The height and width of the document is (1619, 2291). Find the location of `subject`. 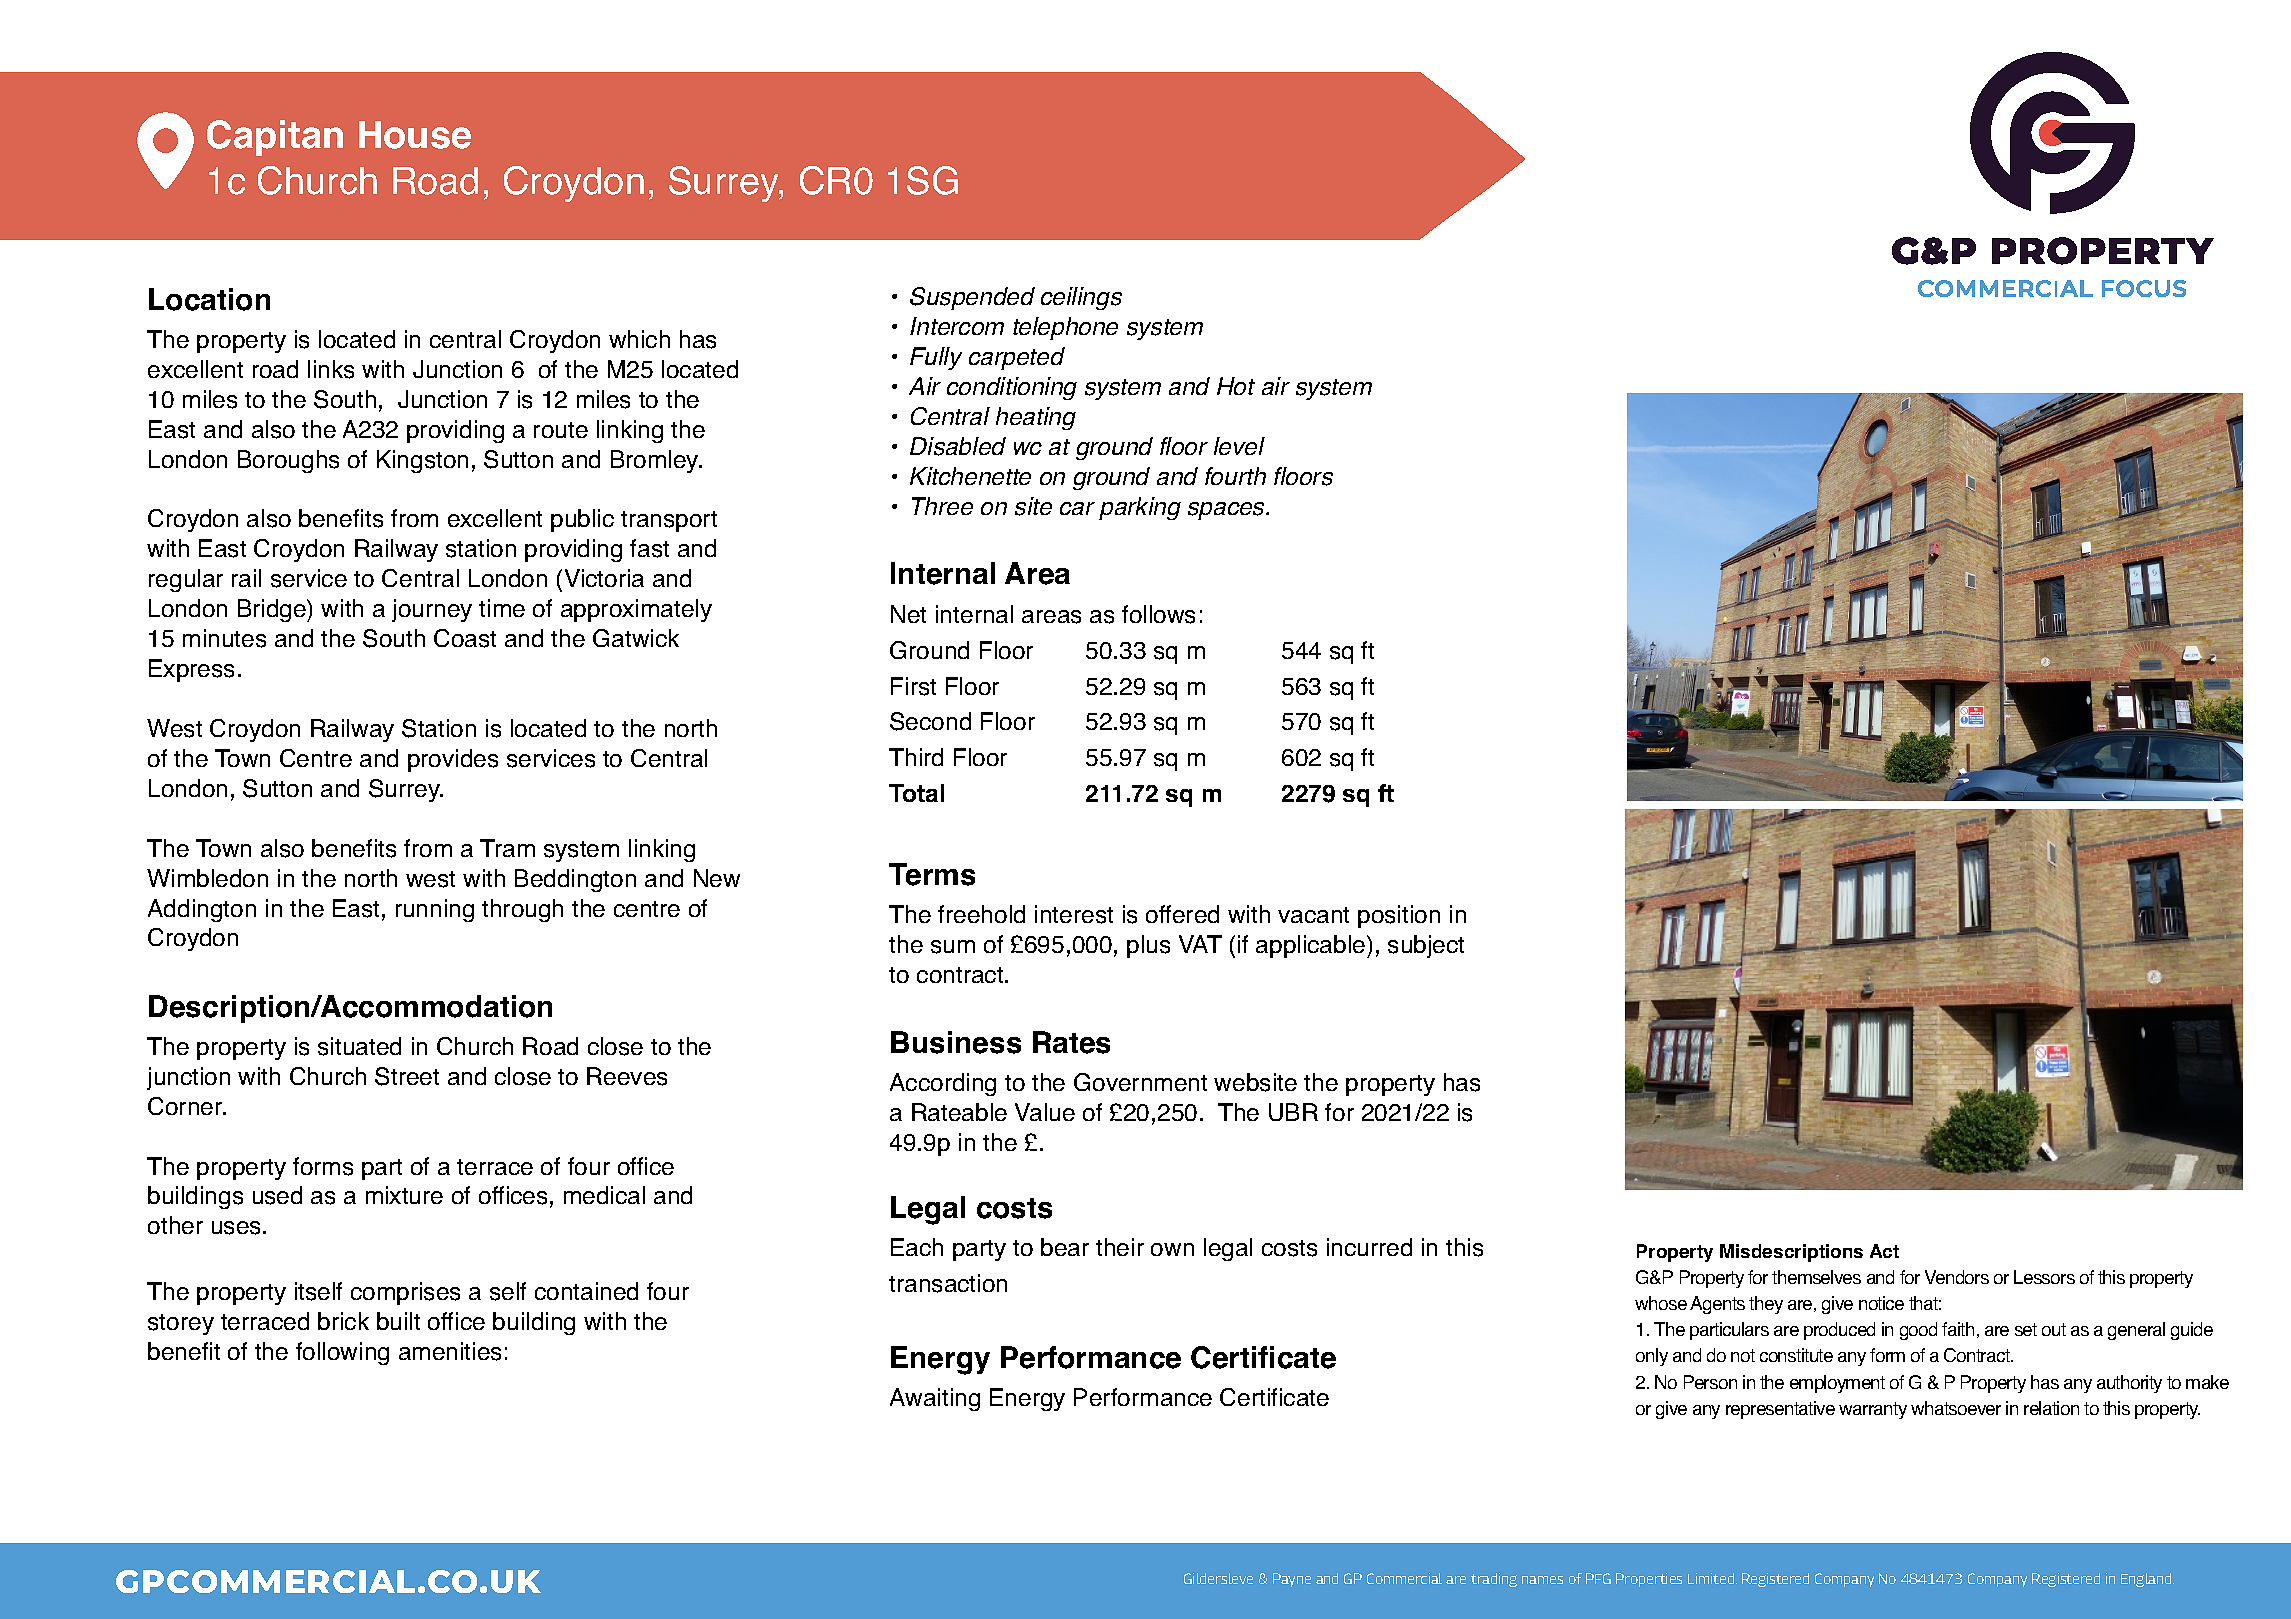

subject is located at coordinates (1426, 946).
